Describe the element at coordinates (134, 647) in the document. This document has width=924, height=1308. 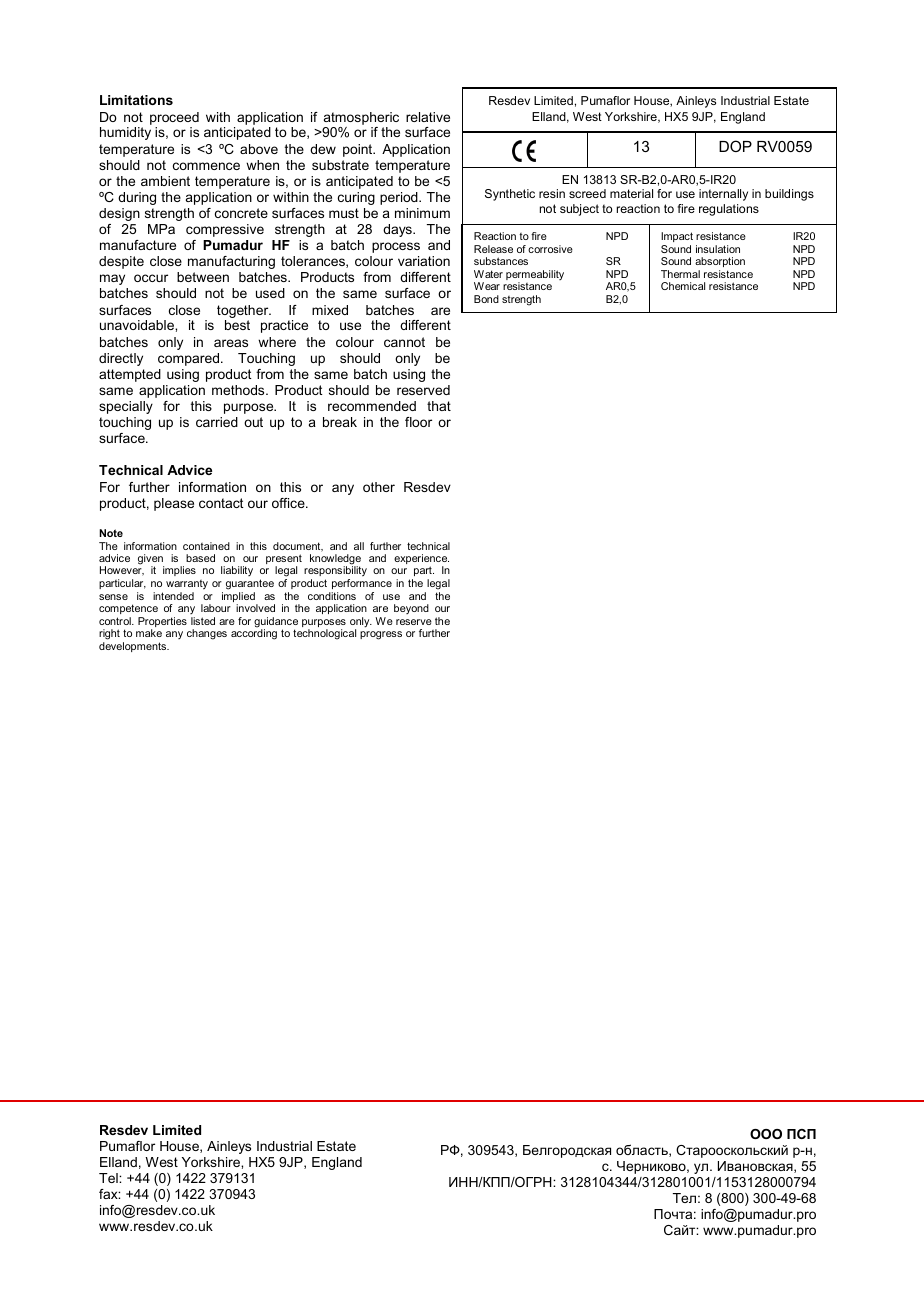
I see `developments` at that location.
